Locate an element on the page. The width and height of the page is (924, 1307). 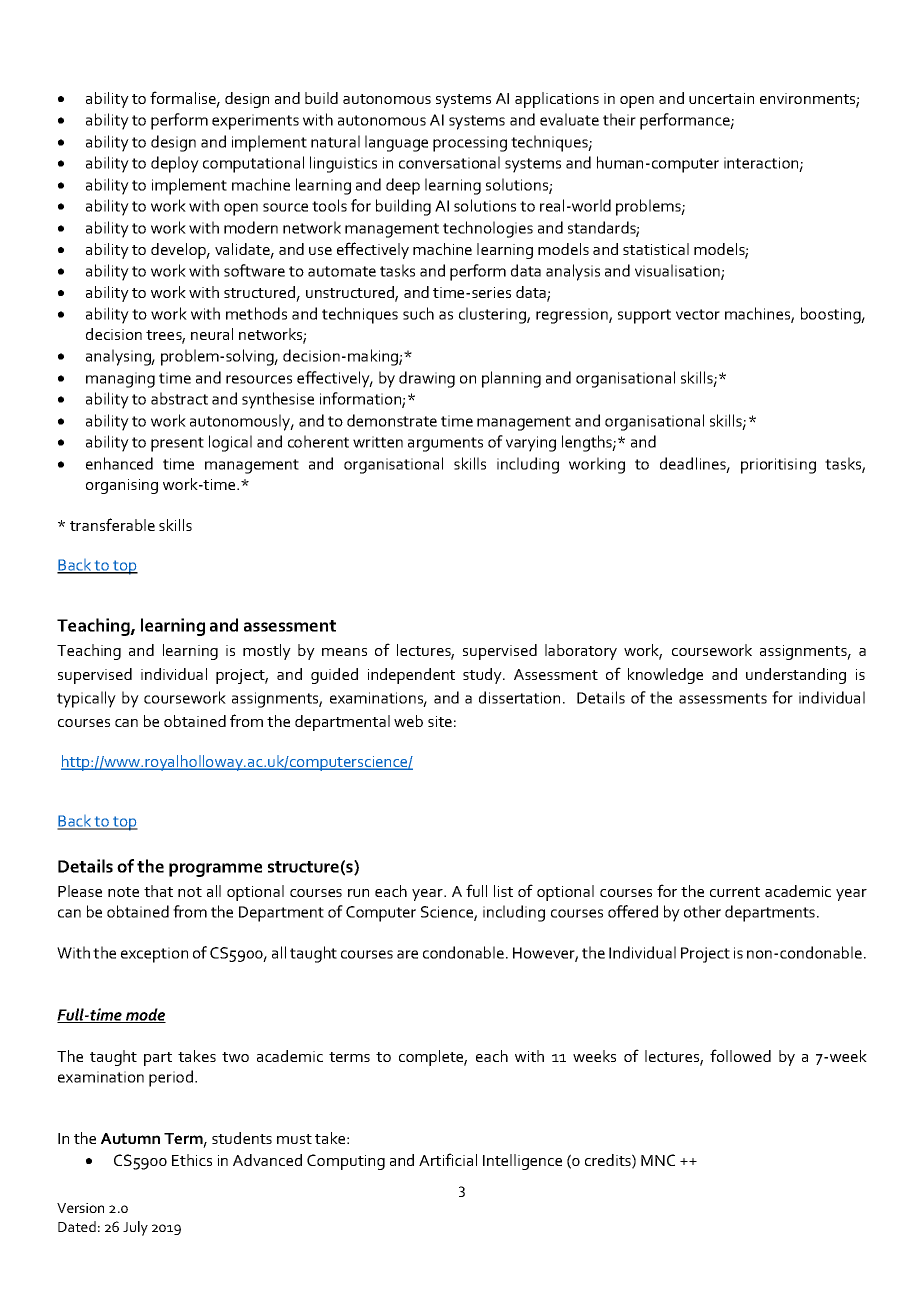
exception is located at coordinates (154, 955).
